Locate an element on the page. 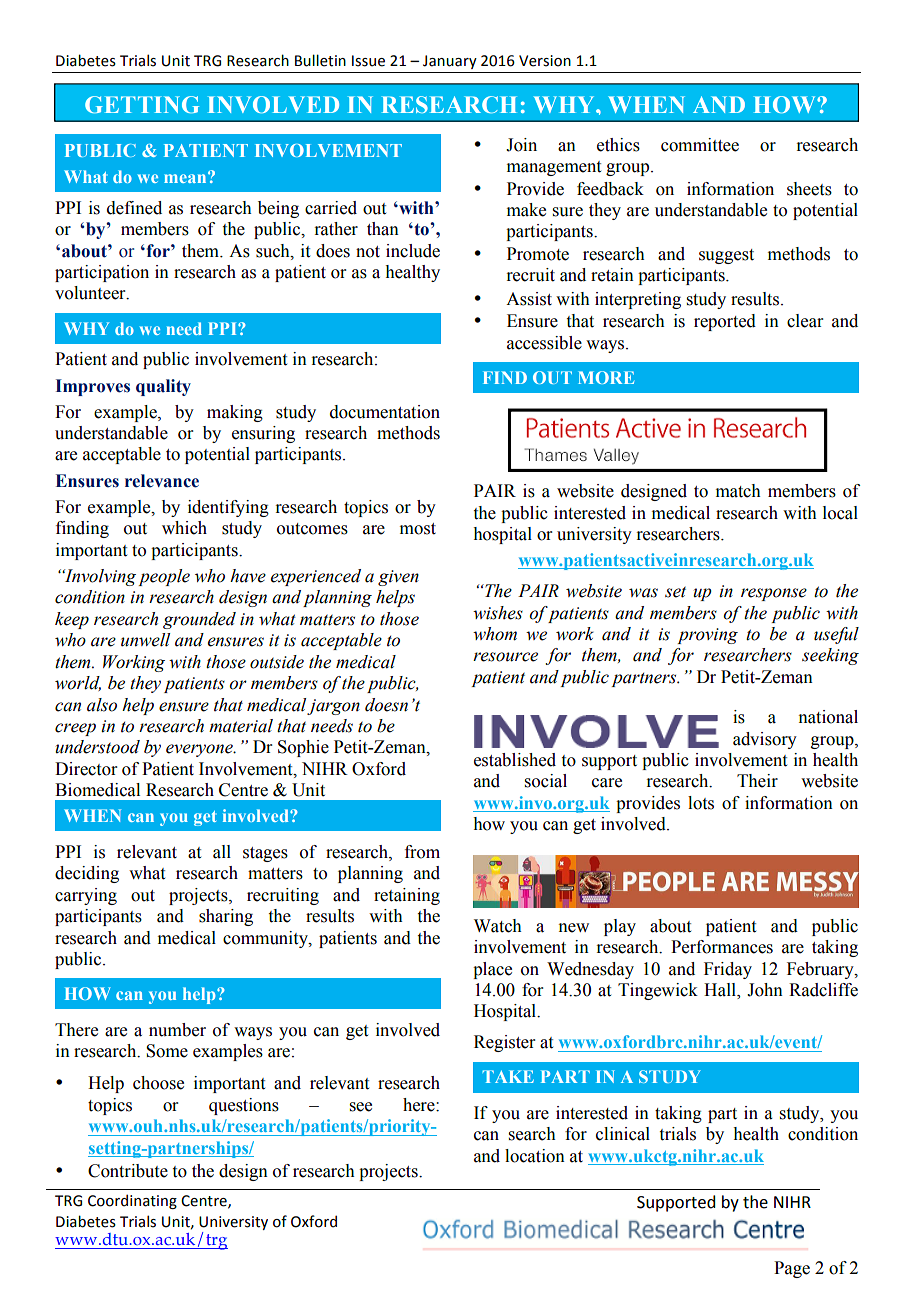  Contribute is located at coordinates (128, 1171).
